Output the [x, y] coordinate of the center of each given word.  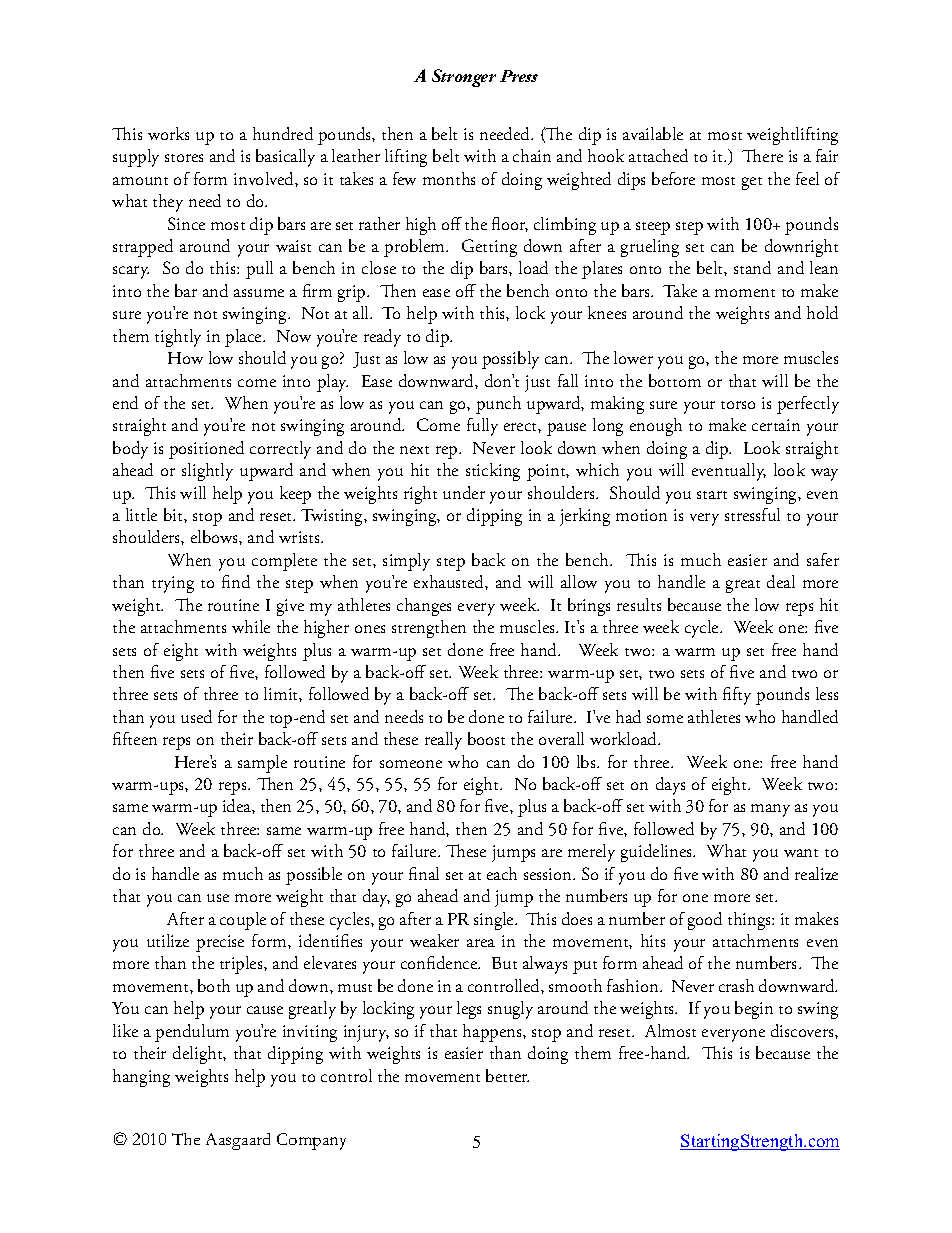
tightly [178, 338]
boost [486, 738]
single [495, 921]
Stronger [464, 78]
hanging [141, 1078]
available [653, 133]
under [464, 492]
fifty [737, 696]
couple [243, 921]
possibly [510, 360]
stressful [752, 514]
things [750, 921]
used [196, 716]
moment [745, 293]
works [168, 133]
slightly [207, 472]
